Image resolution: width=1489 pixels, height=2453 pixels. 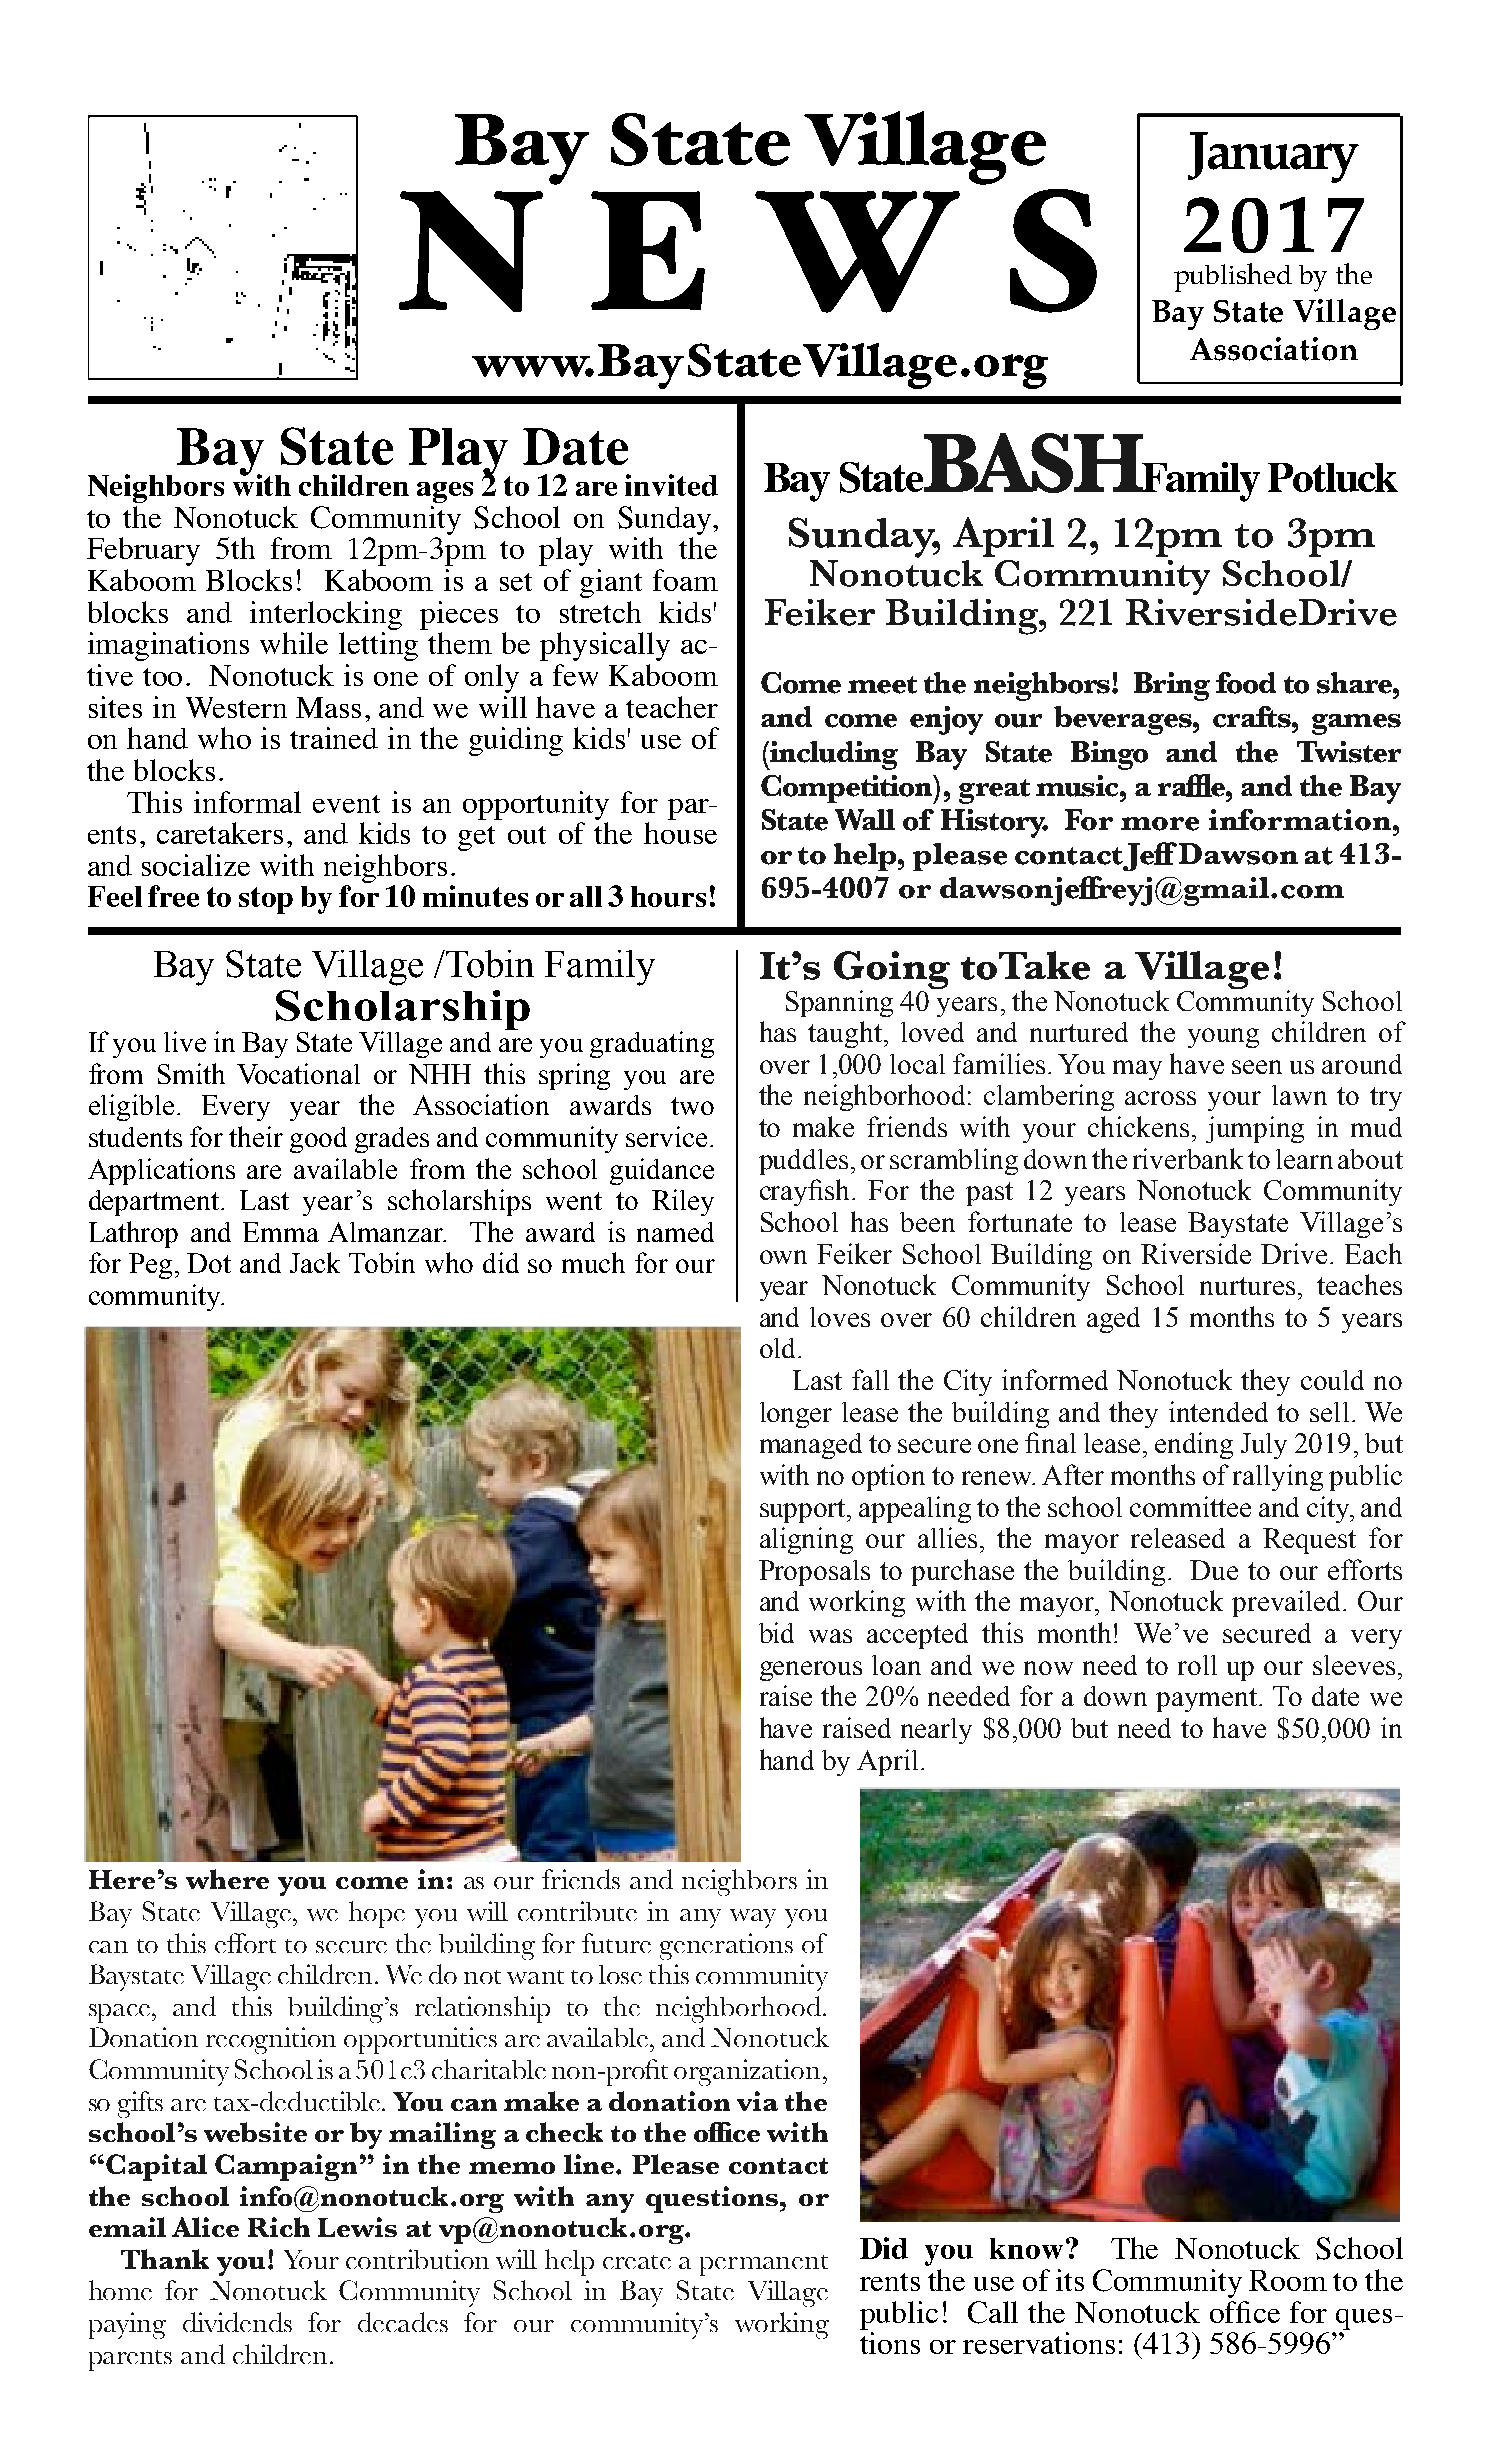 What do you see at coordinates (685, 580) in the image?
I see `foam` at bounding box center [685, 580].
